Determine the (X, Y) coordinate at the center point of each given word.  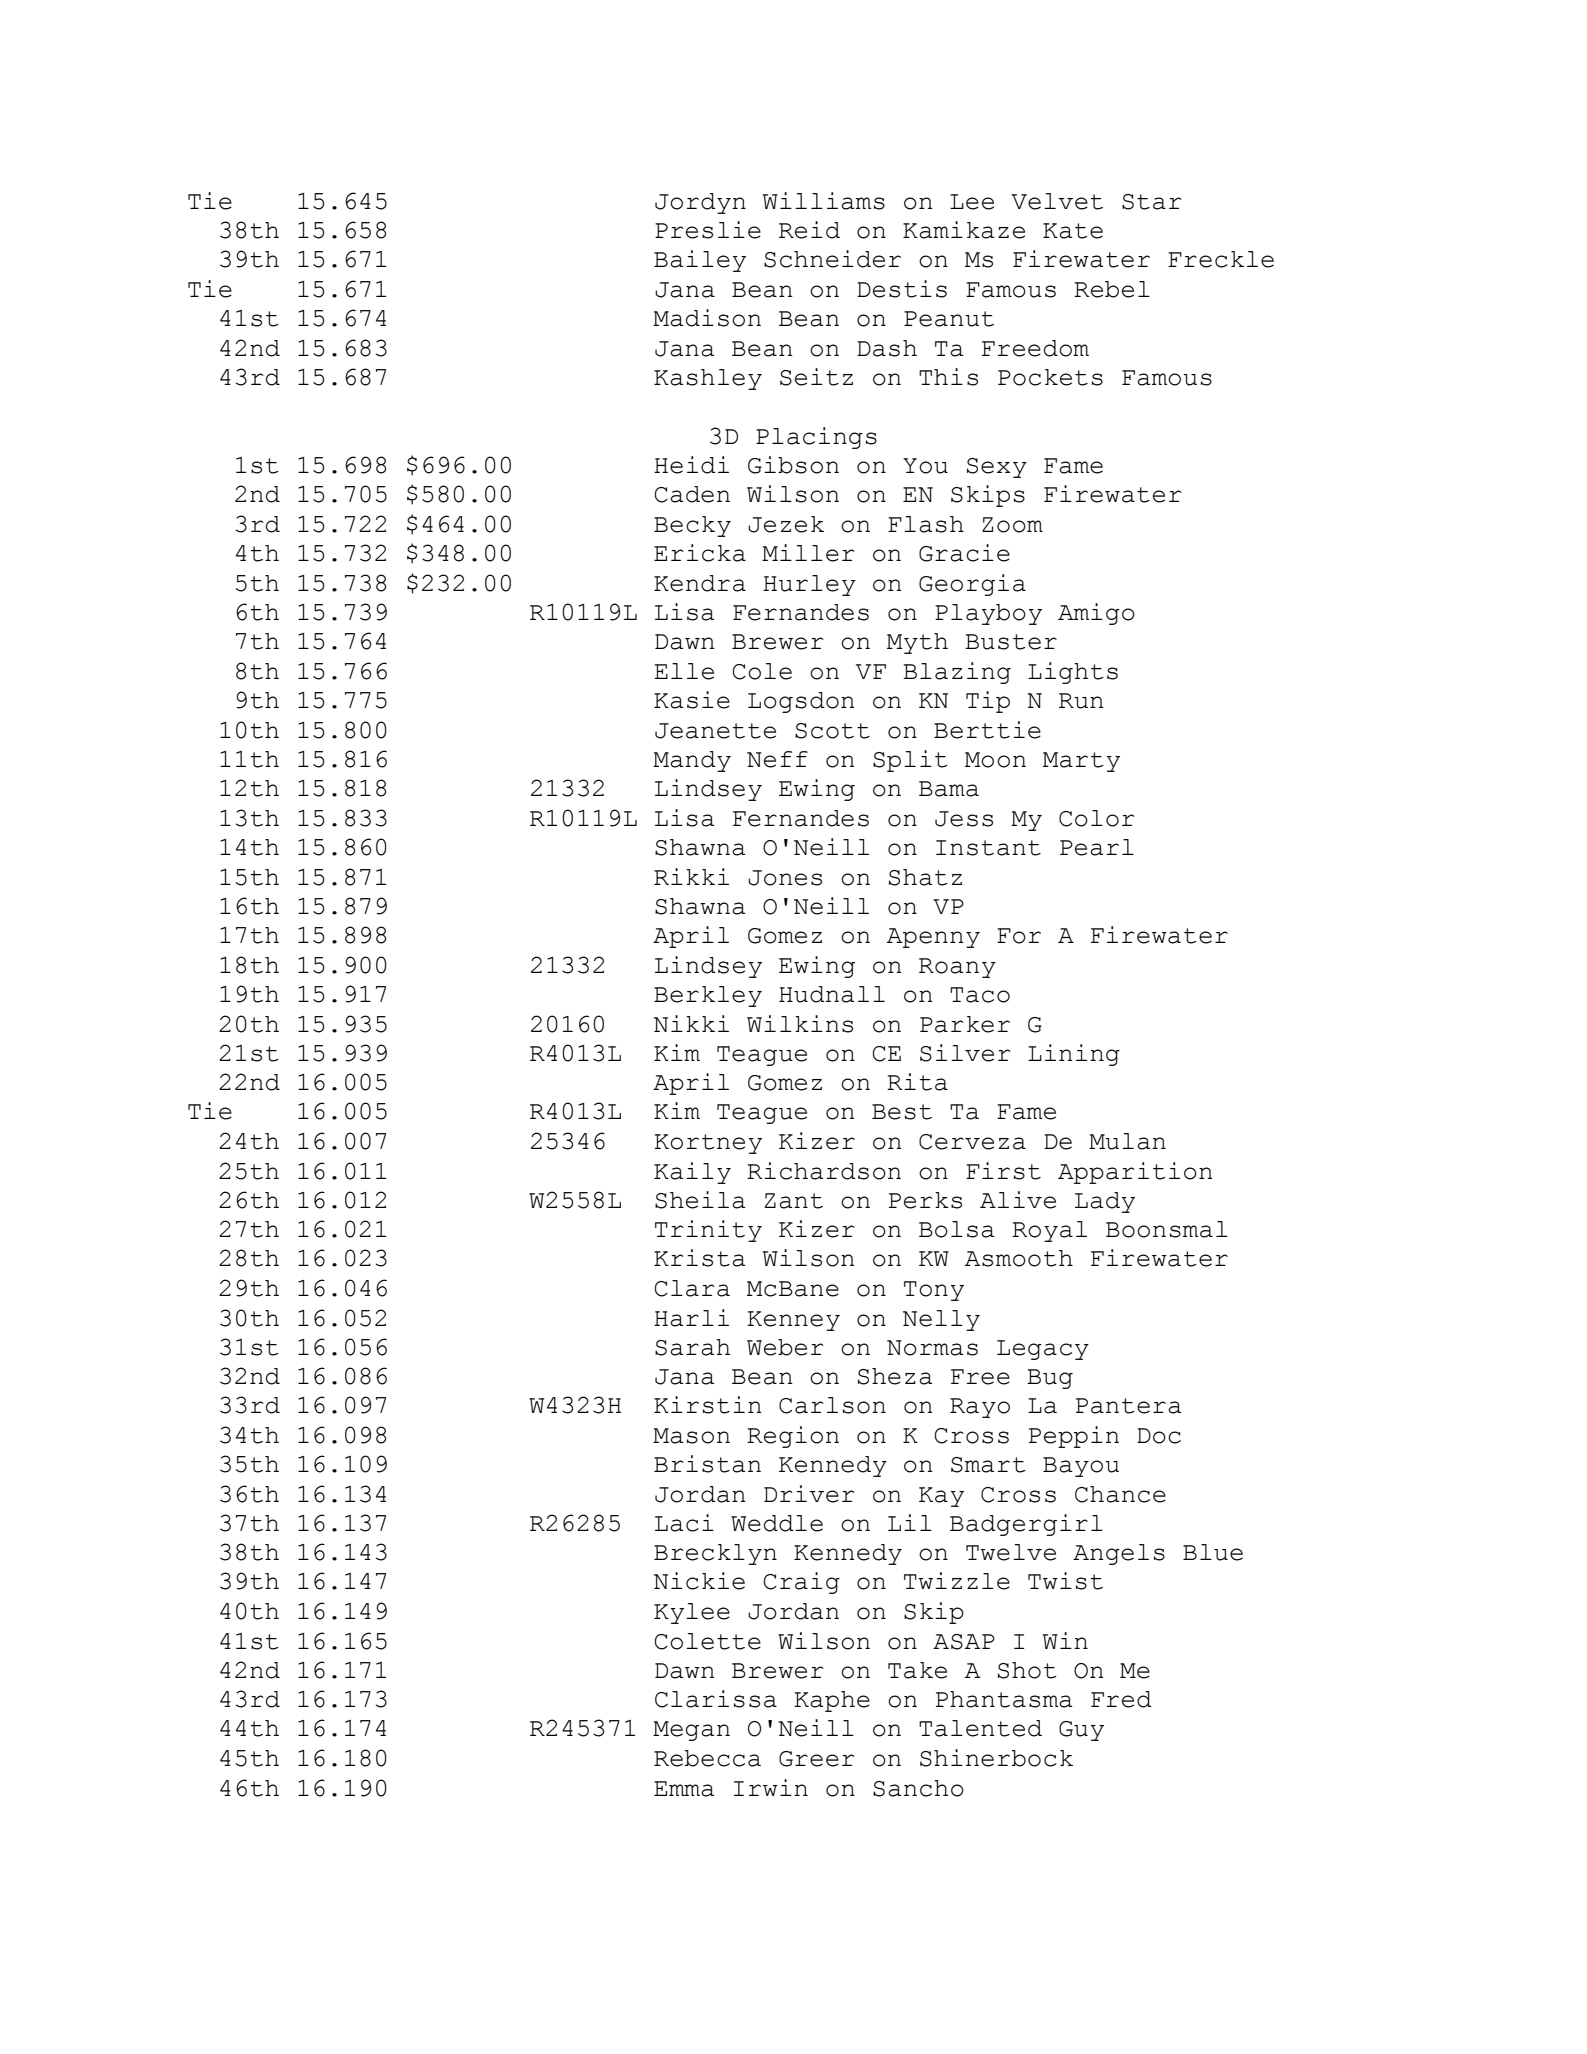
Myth (917, 643)
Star (1152, 202)
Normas (932, 1348)
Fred (1121, 1699)
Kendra (700, 583)
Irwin (771, 1787)
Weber (785, 1347)
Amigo (1096, 614)
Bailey (700, 261)
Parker (965, 1024)
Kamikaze (964, 230)
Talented (980, 1728)
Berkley (708, 996)
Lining (1074, 1055)
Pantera (1129, 1406)
